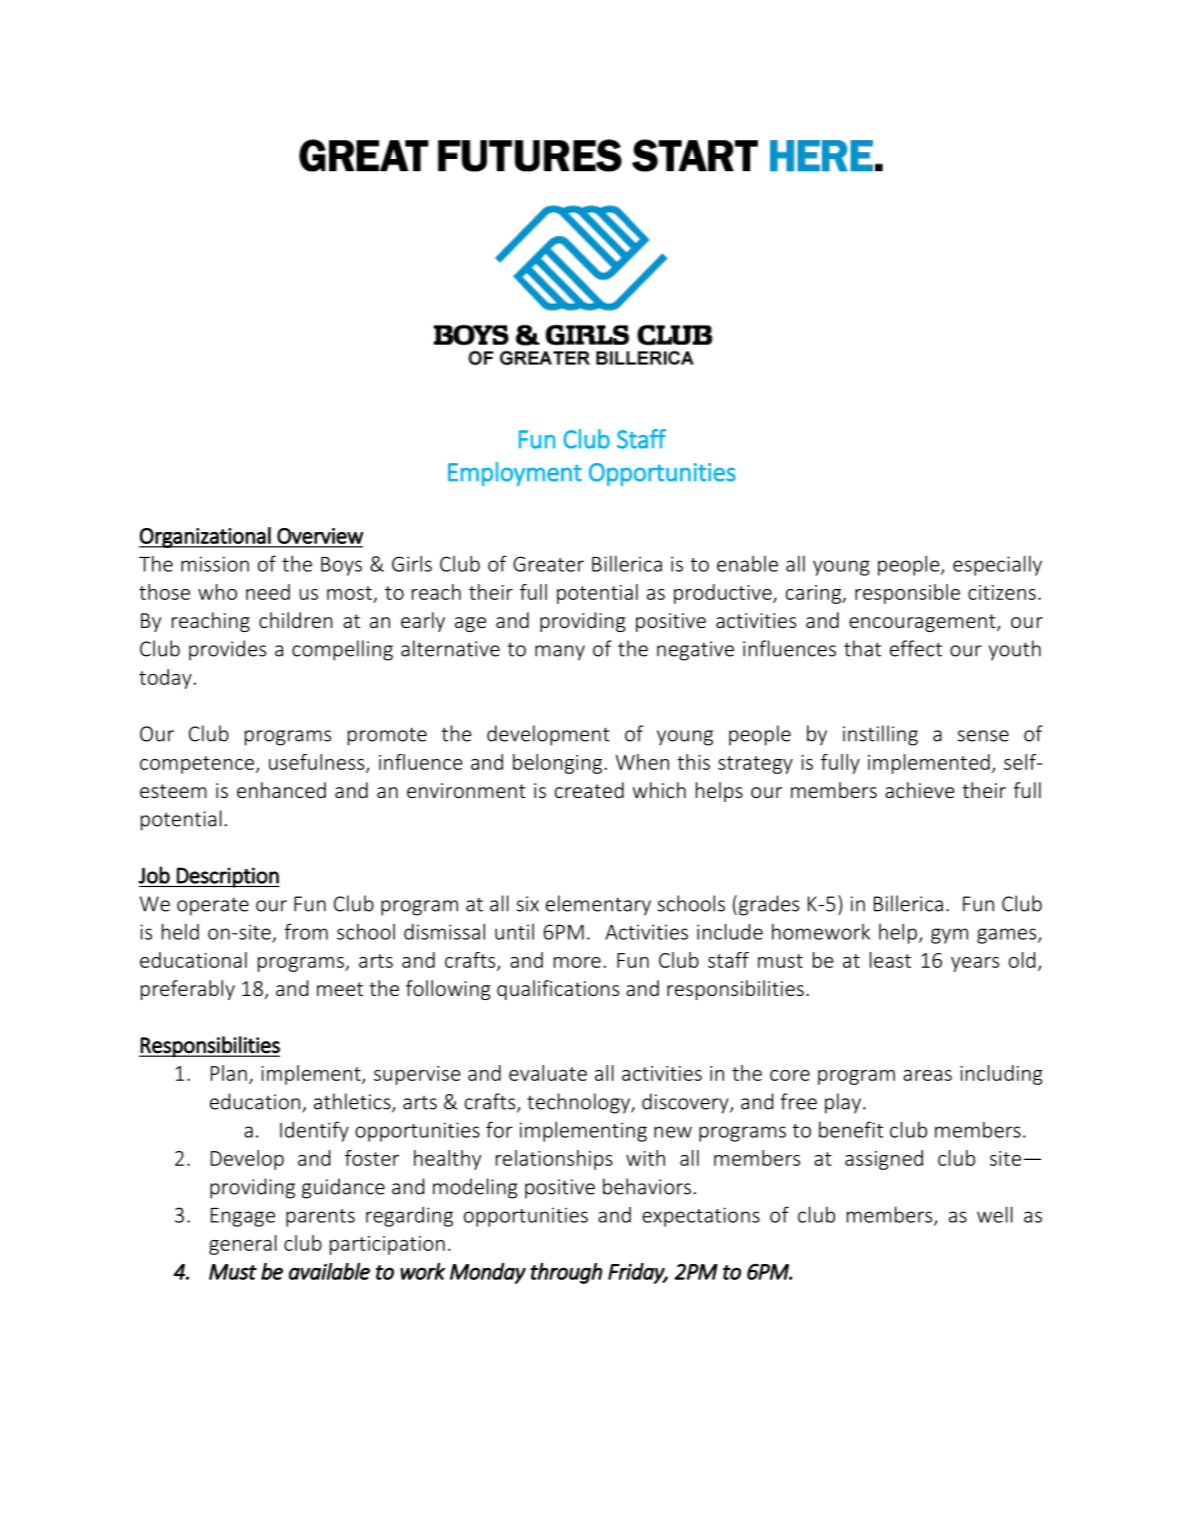  I want to click on provides, so click(227, 650).
